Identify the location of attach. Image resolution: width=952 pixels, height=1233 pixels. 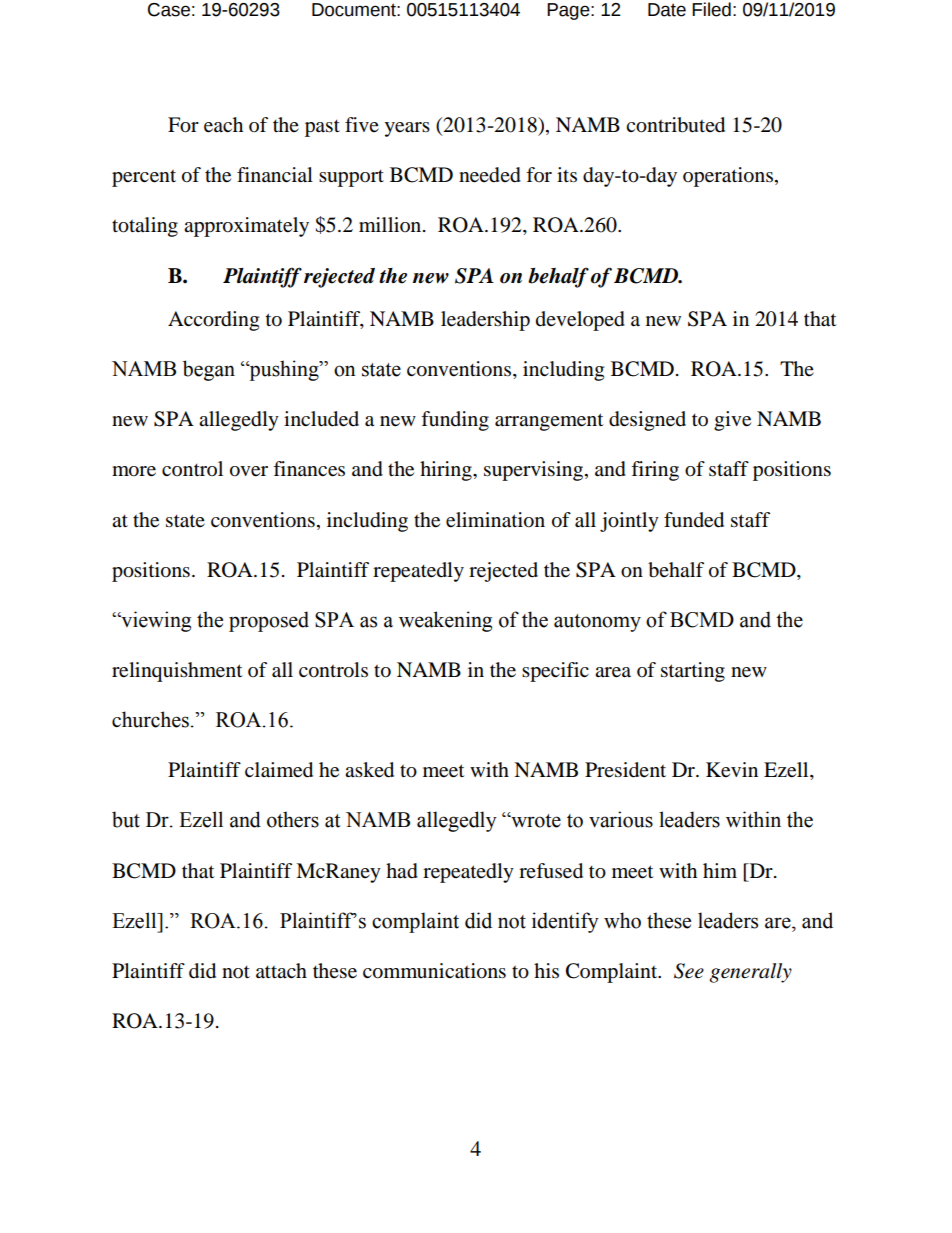
(281, 970).
